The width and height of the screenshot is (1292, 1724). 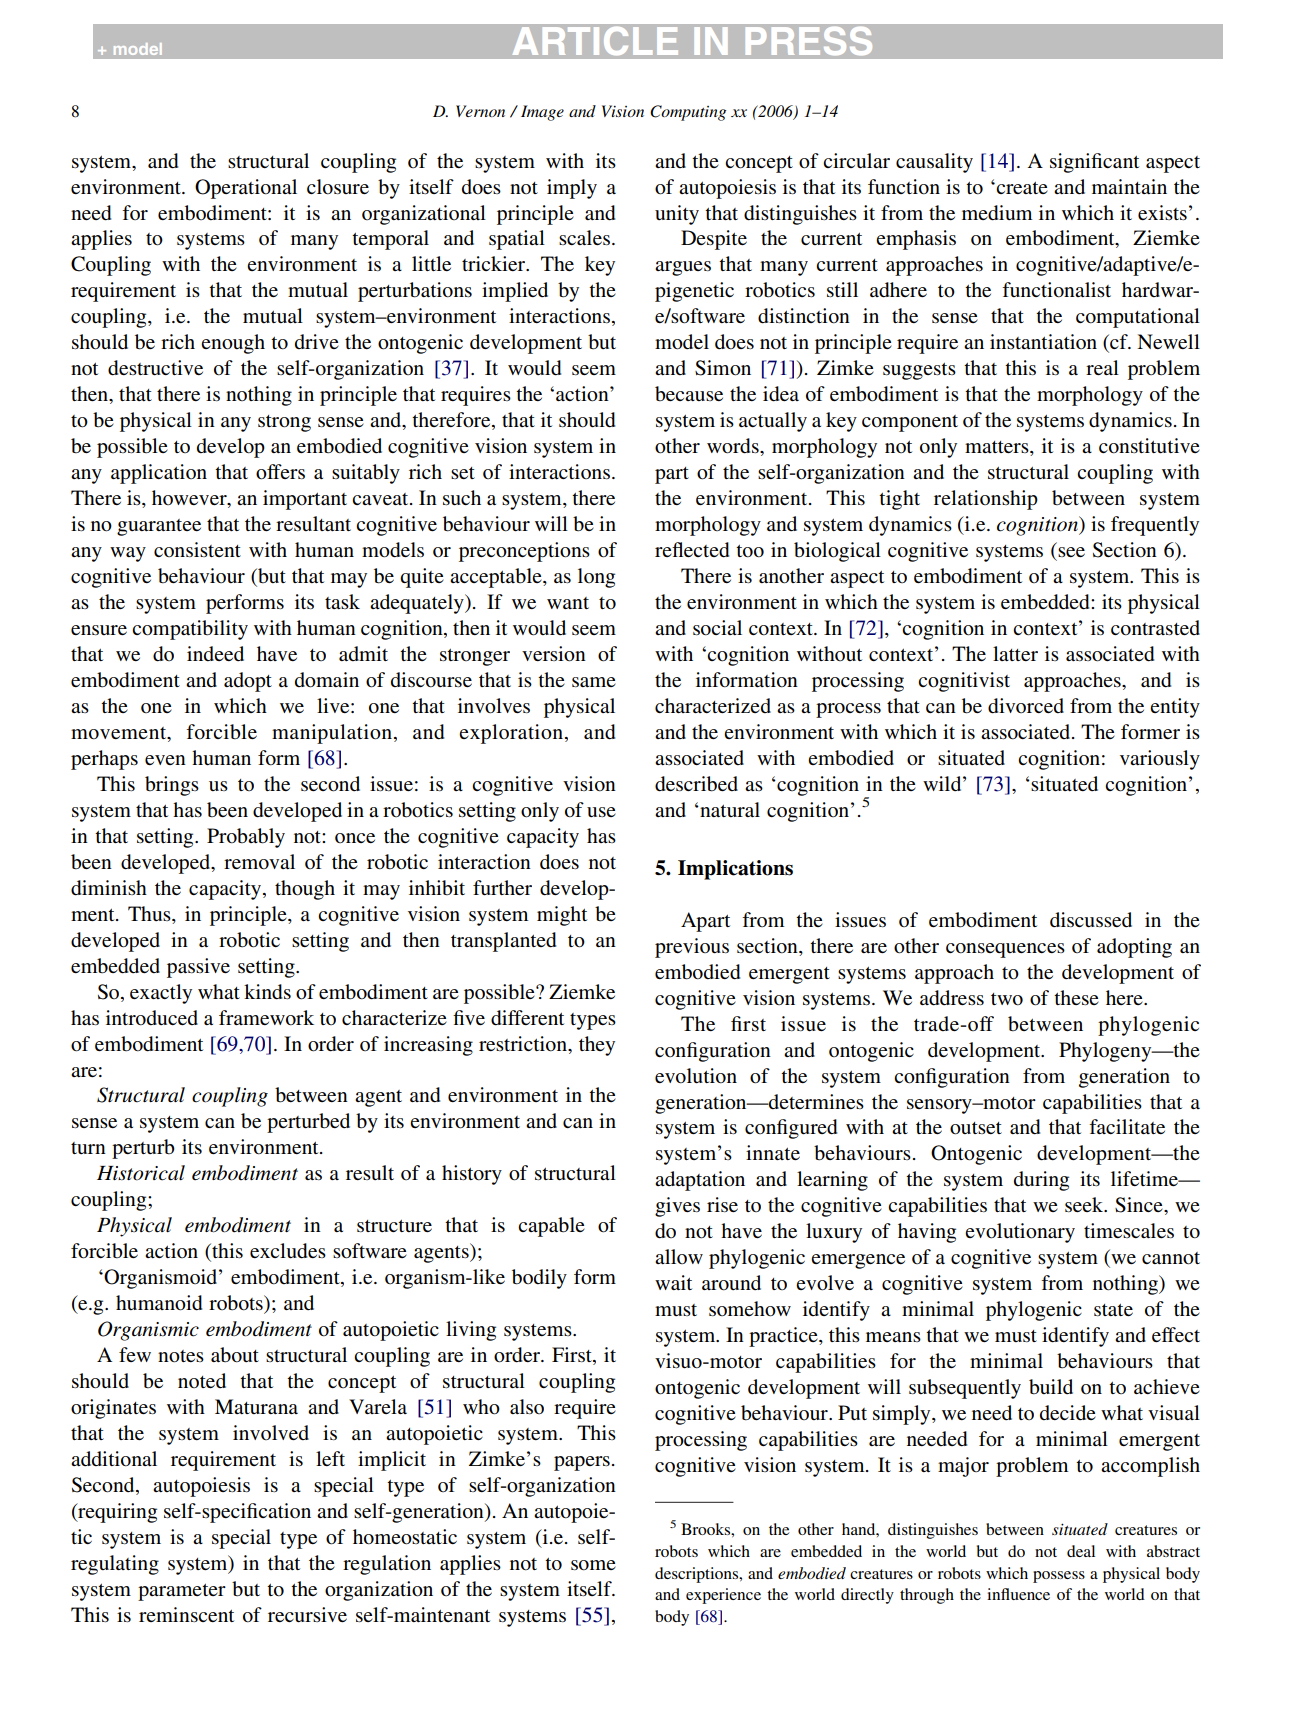 I want to click on however, so click(x=190, y=499).
